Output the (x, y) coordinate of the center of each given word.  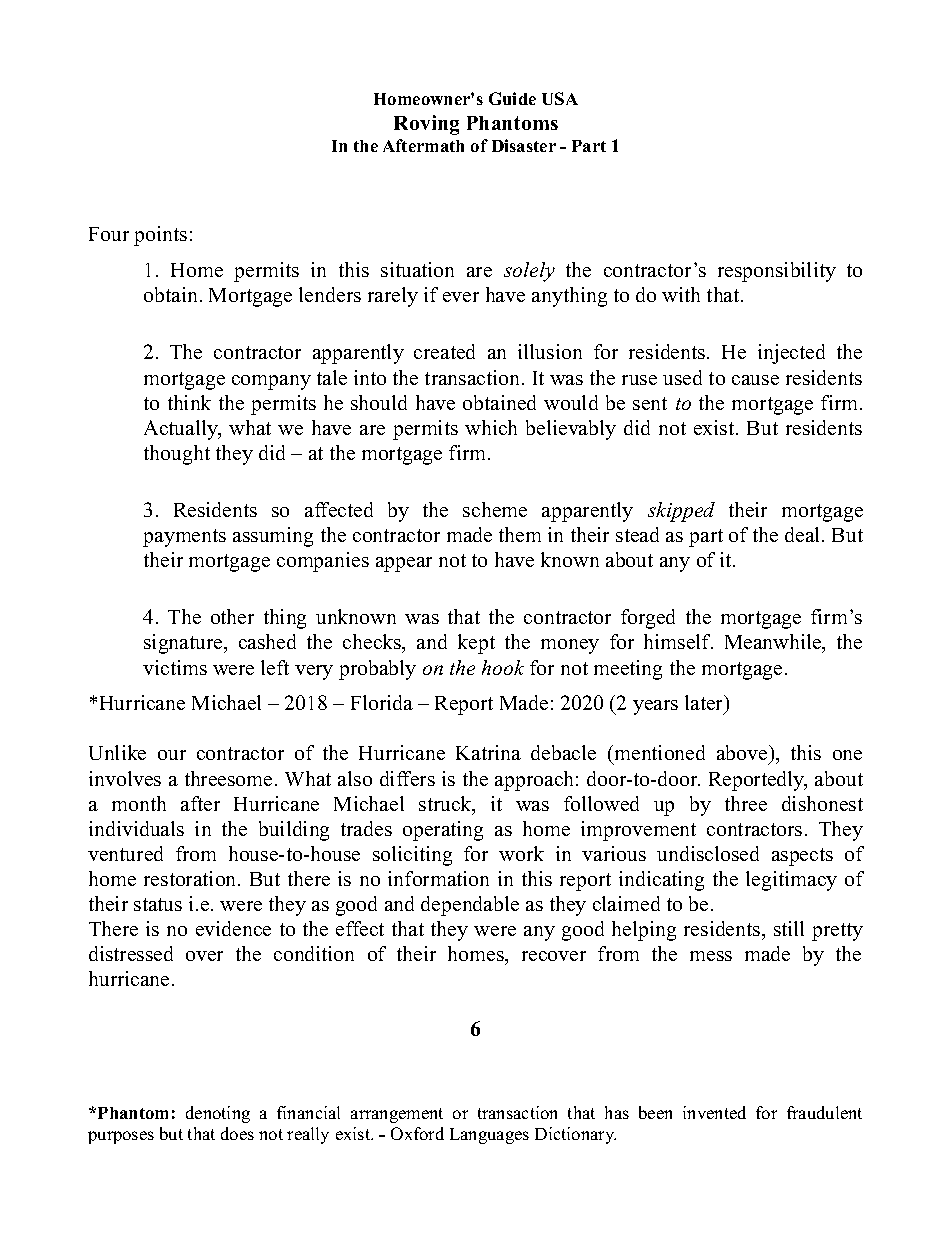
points (160, 236)
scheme (495, 509)
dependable (470, 906)
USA (560, 98)
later (705, 704)
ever (461, 297)
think (189, 402)
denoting (218, 1114)
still (789, 928)
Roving (426, 125)
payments (184, 538)
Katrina (488, 752)
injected (791, 354)
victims (175, 667)
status (158, 904)
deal (804, 534)
